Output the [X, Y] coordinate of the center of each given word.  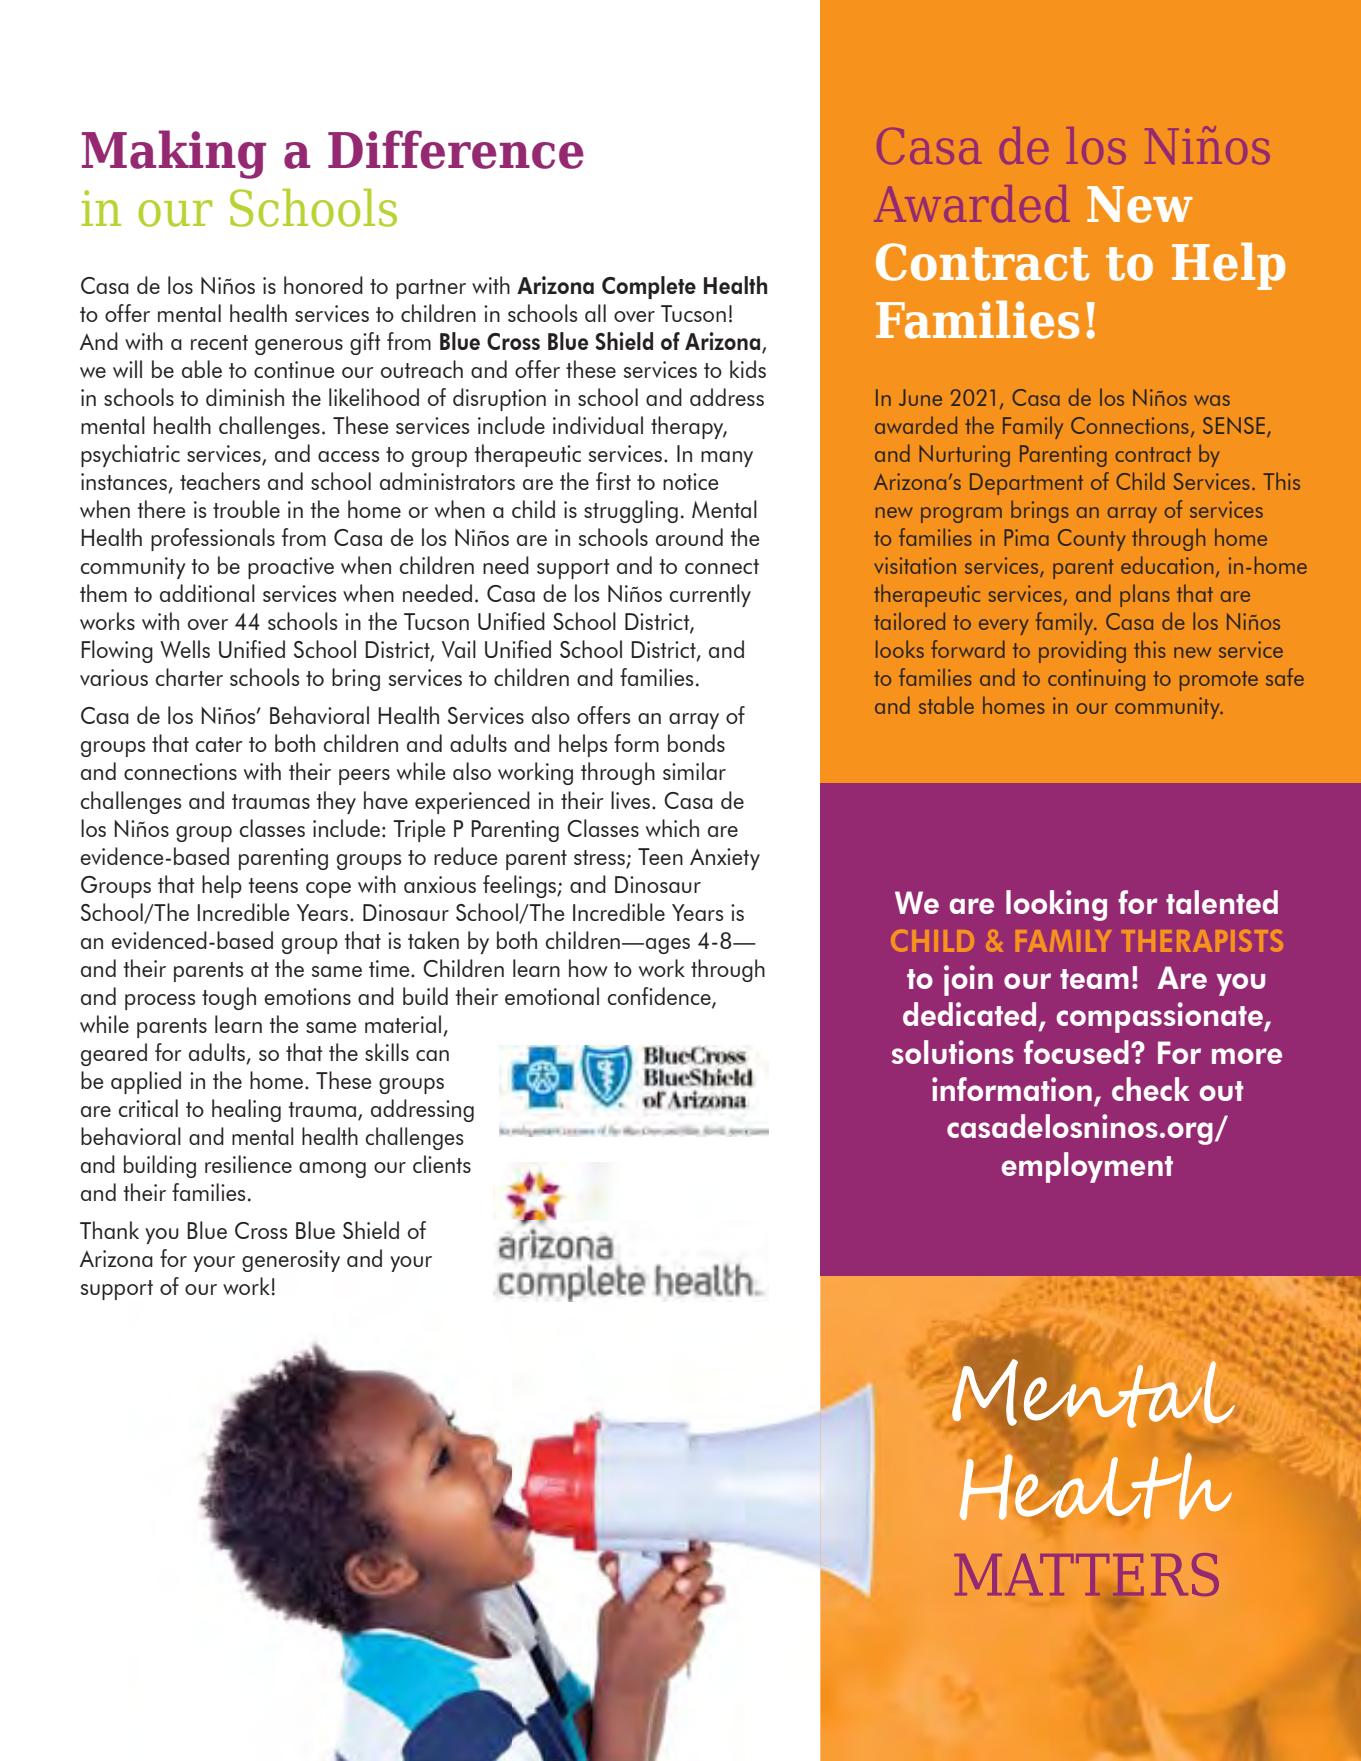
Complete [649, 287]
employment [1087, 1167]
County [1091, 540]
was [1212, 400]
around [689, 537]
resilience [248, 1164]
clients [442, 1164]
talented [1222, 902]
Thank [109, 1230]
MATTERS [1087, 1576]
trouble [246, 509]
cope [328, 890]
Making [174, 154]
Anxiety [725, 859]
